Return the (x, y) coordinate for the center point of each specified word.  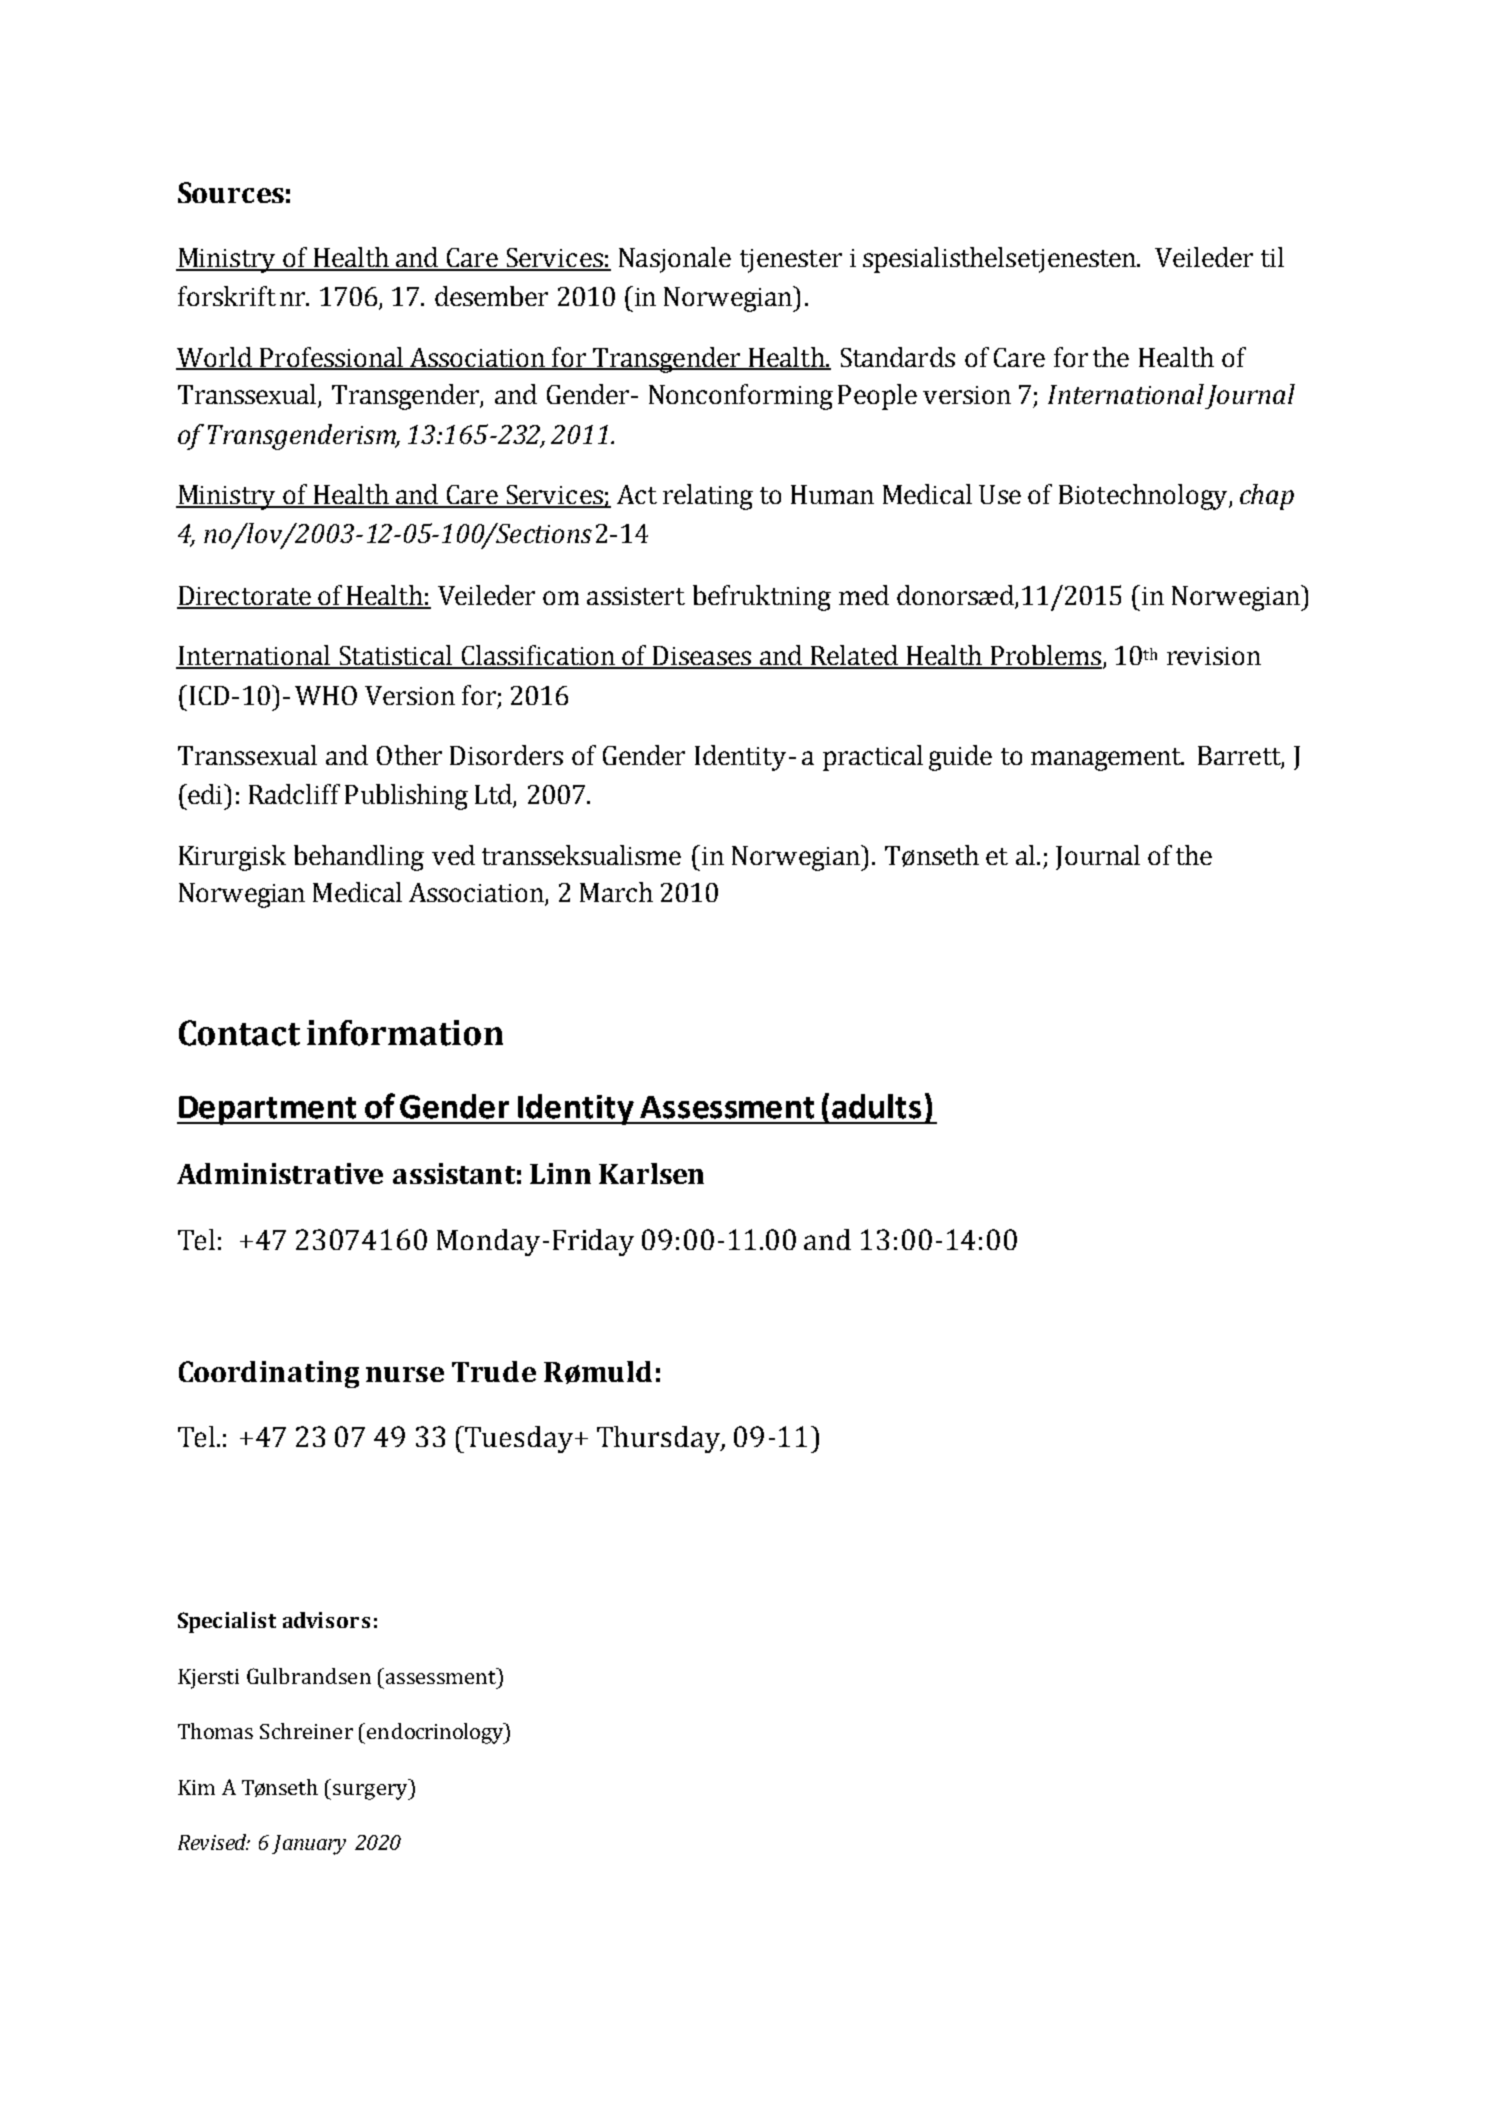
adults (876, 1106)
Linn (560, 1173)
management (1107, 759)
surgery (371, 1792)
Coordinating (269, 1374)
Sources (231, 192)
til (1272, 257)
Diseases (702, 657)
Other (409, 755)
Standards (898, 357)
